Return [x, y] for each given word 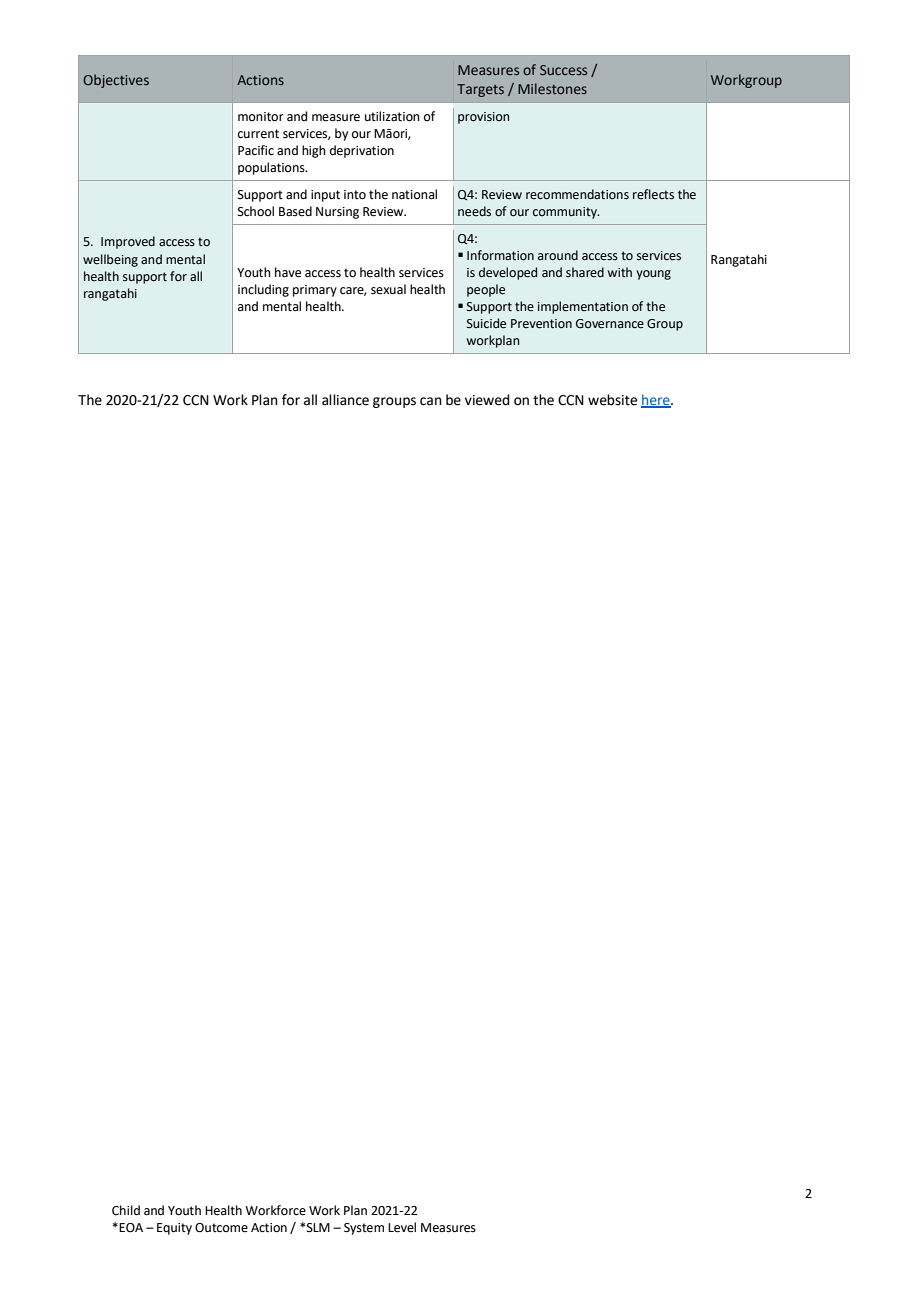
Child [126, 1210]
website [612, 400]
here [656, 401]
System [364, 1229]
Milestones [552, 88]
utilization [392, 116]
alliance [345, 400]
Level [402, 1227]
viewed [487, 400]
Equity [174, 1229]
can [431, 401]
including [263, 290]
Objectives [116, 81]
